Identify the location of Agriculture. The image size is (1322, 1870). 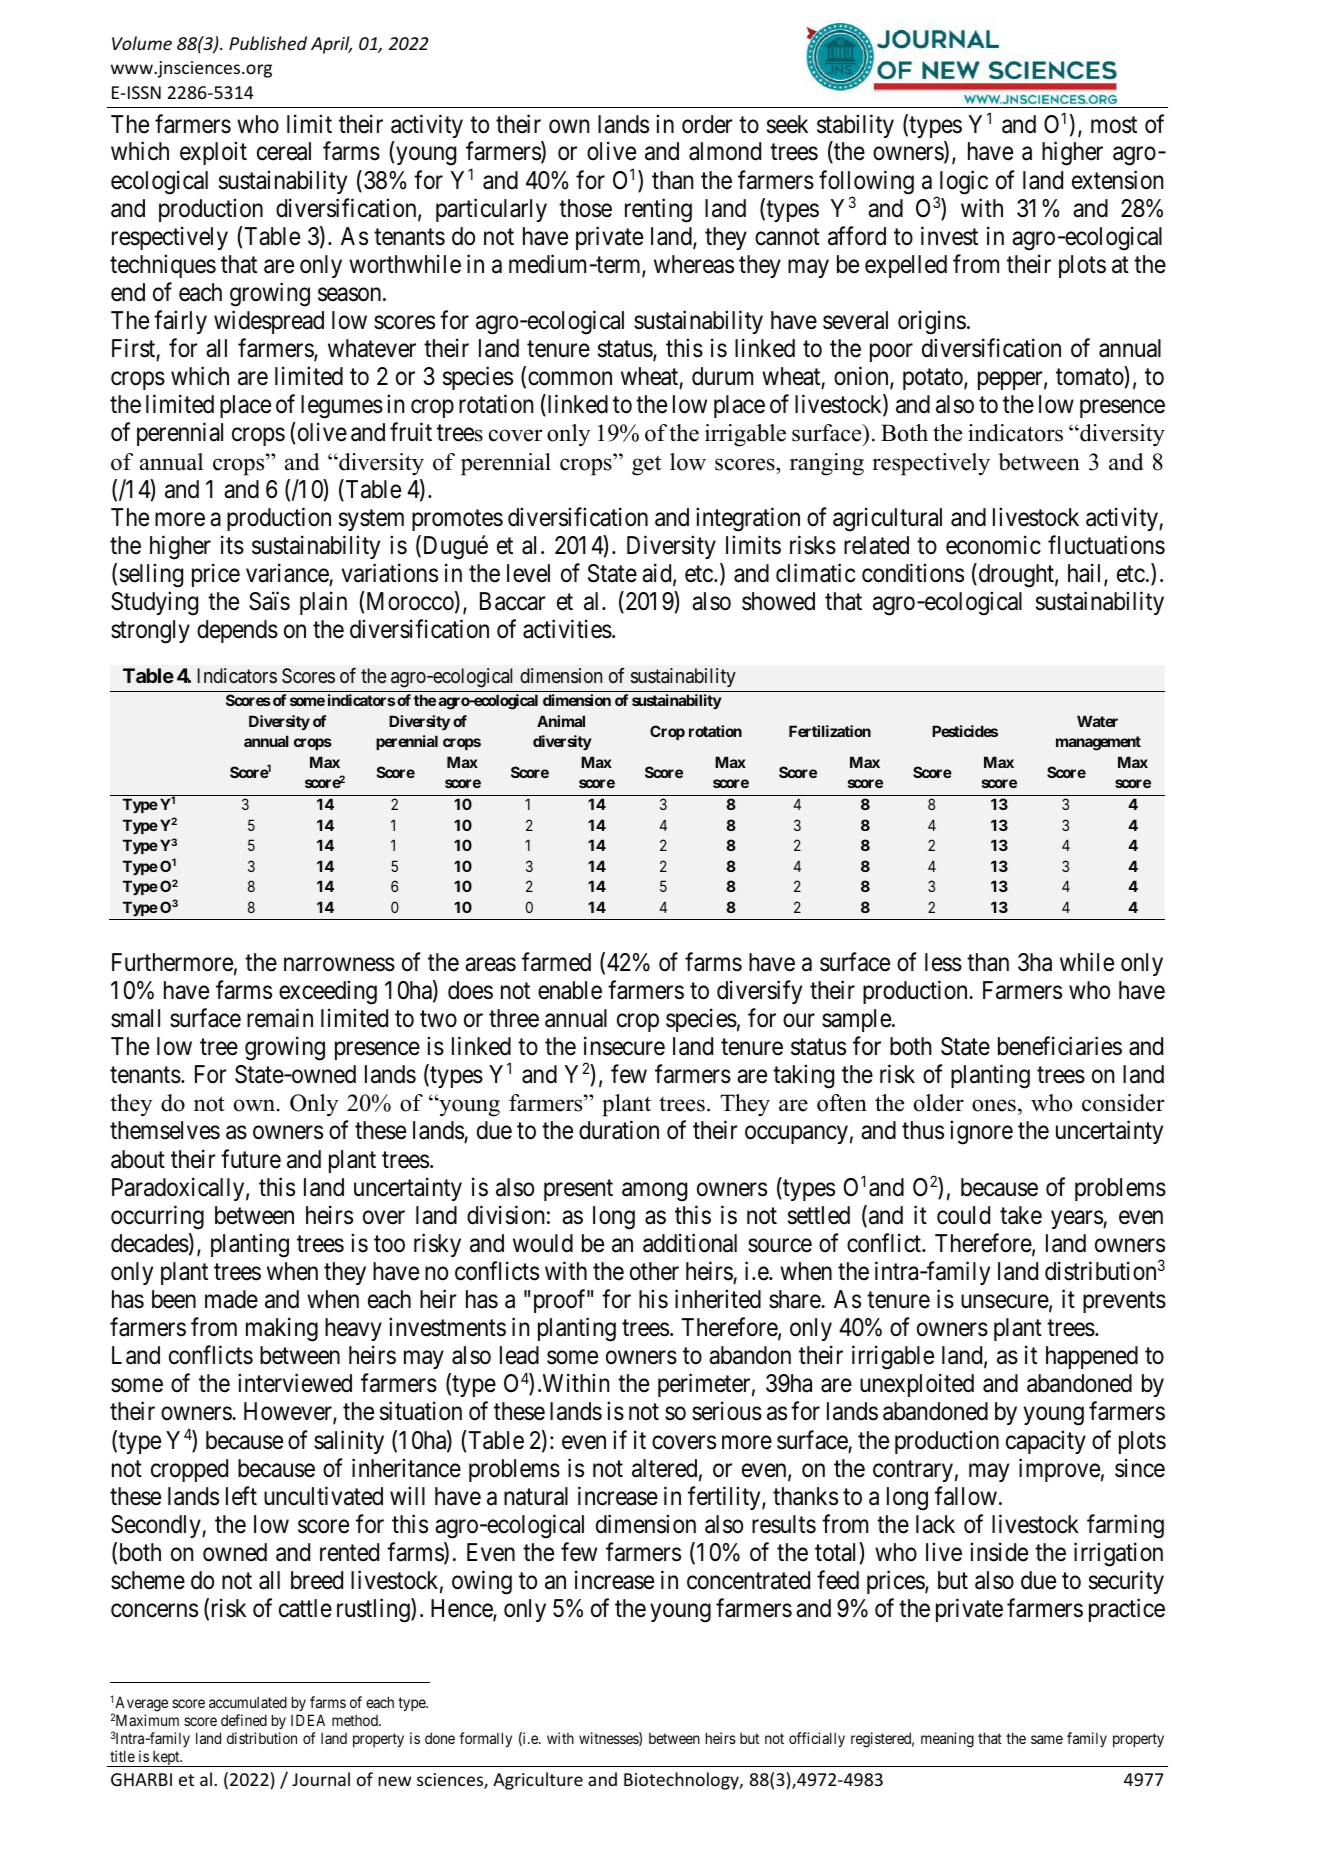
(538, 1781).
